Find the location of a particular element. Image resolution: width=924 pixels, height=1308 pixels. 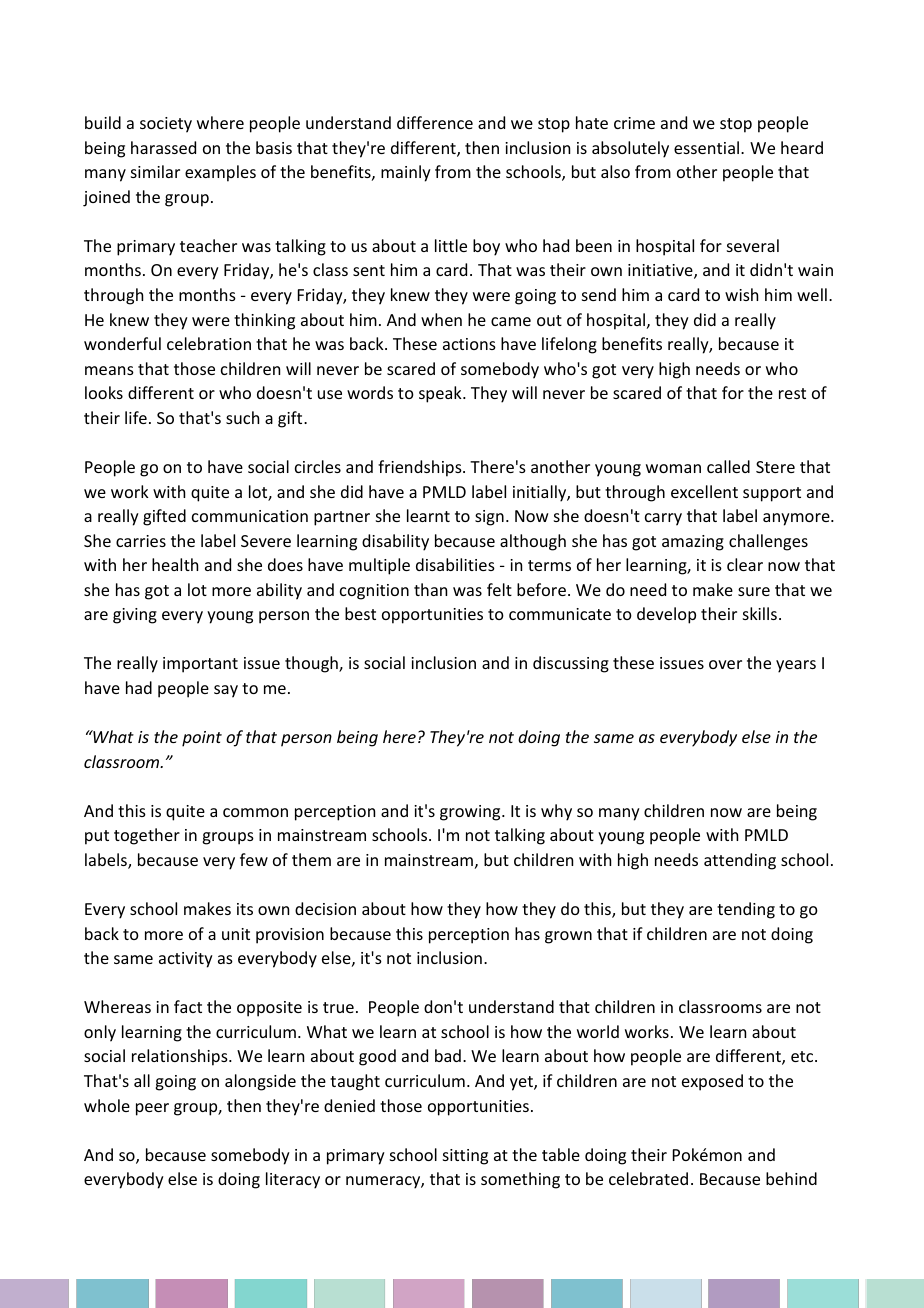

sitting is located at coordinates (465, 1157).
